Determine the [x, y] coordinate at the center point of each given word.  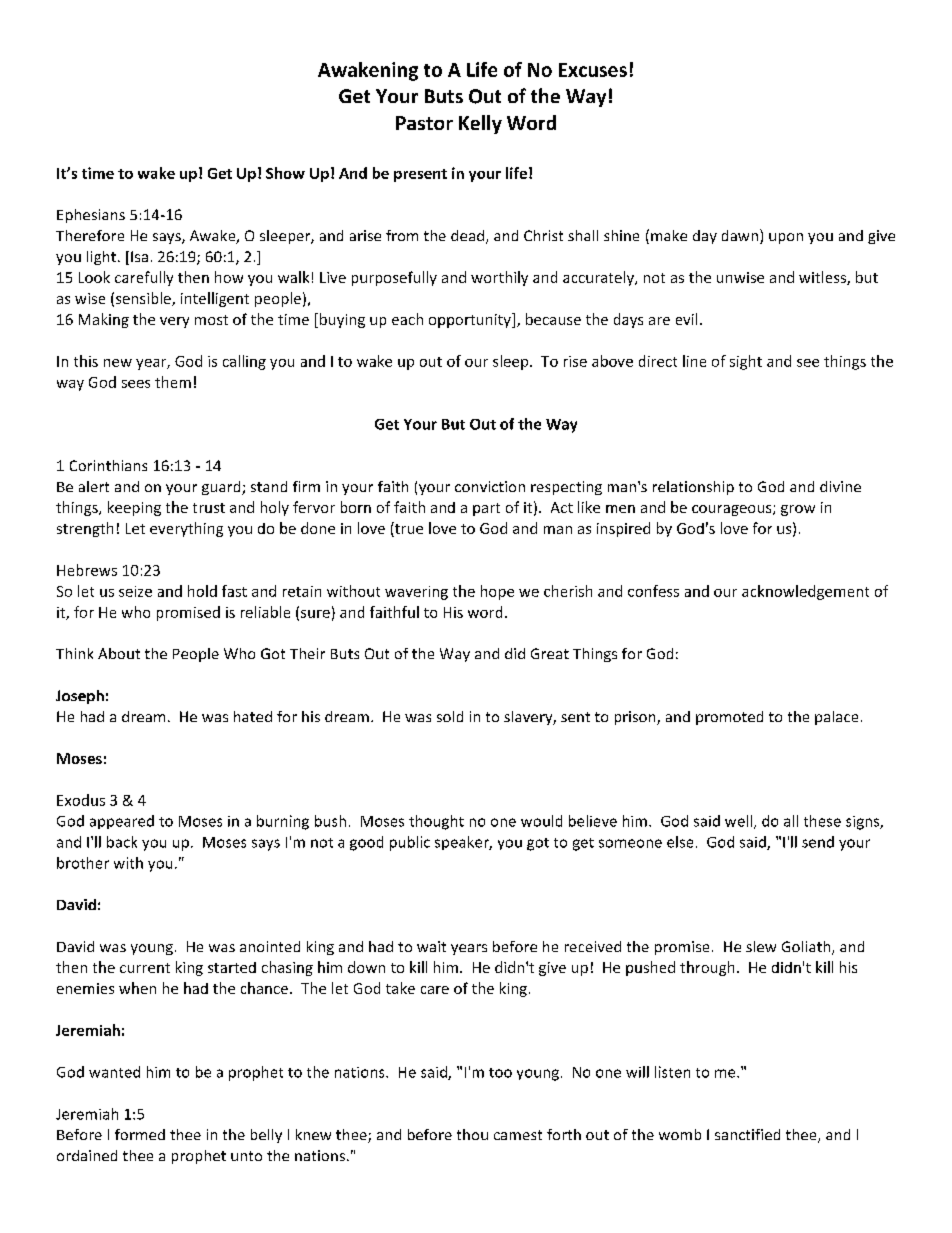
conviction [490, 486]
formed [140, 1134]
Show [285, 173]
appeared [122, 822]
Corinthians [108, 465]
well [740, 822]
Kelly [480, 124]
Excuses [593, 70]
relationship [693, 488]
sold [450, 716]
